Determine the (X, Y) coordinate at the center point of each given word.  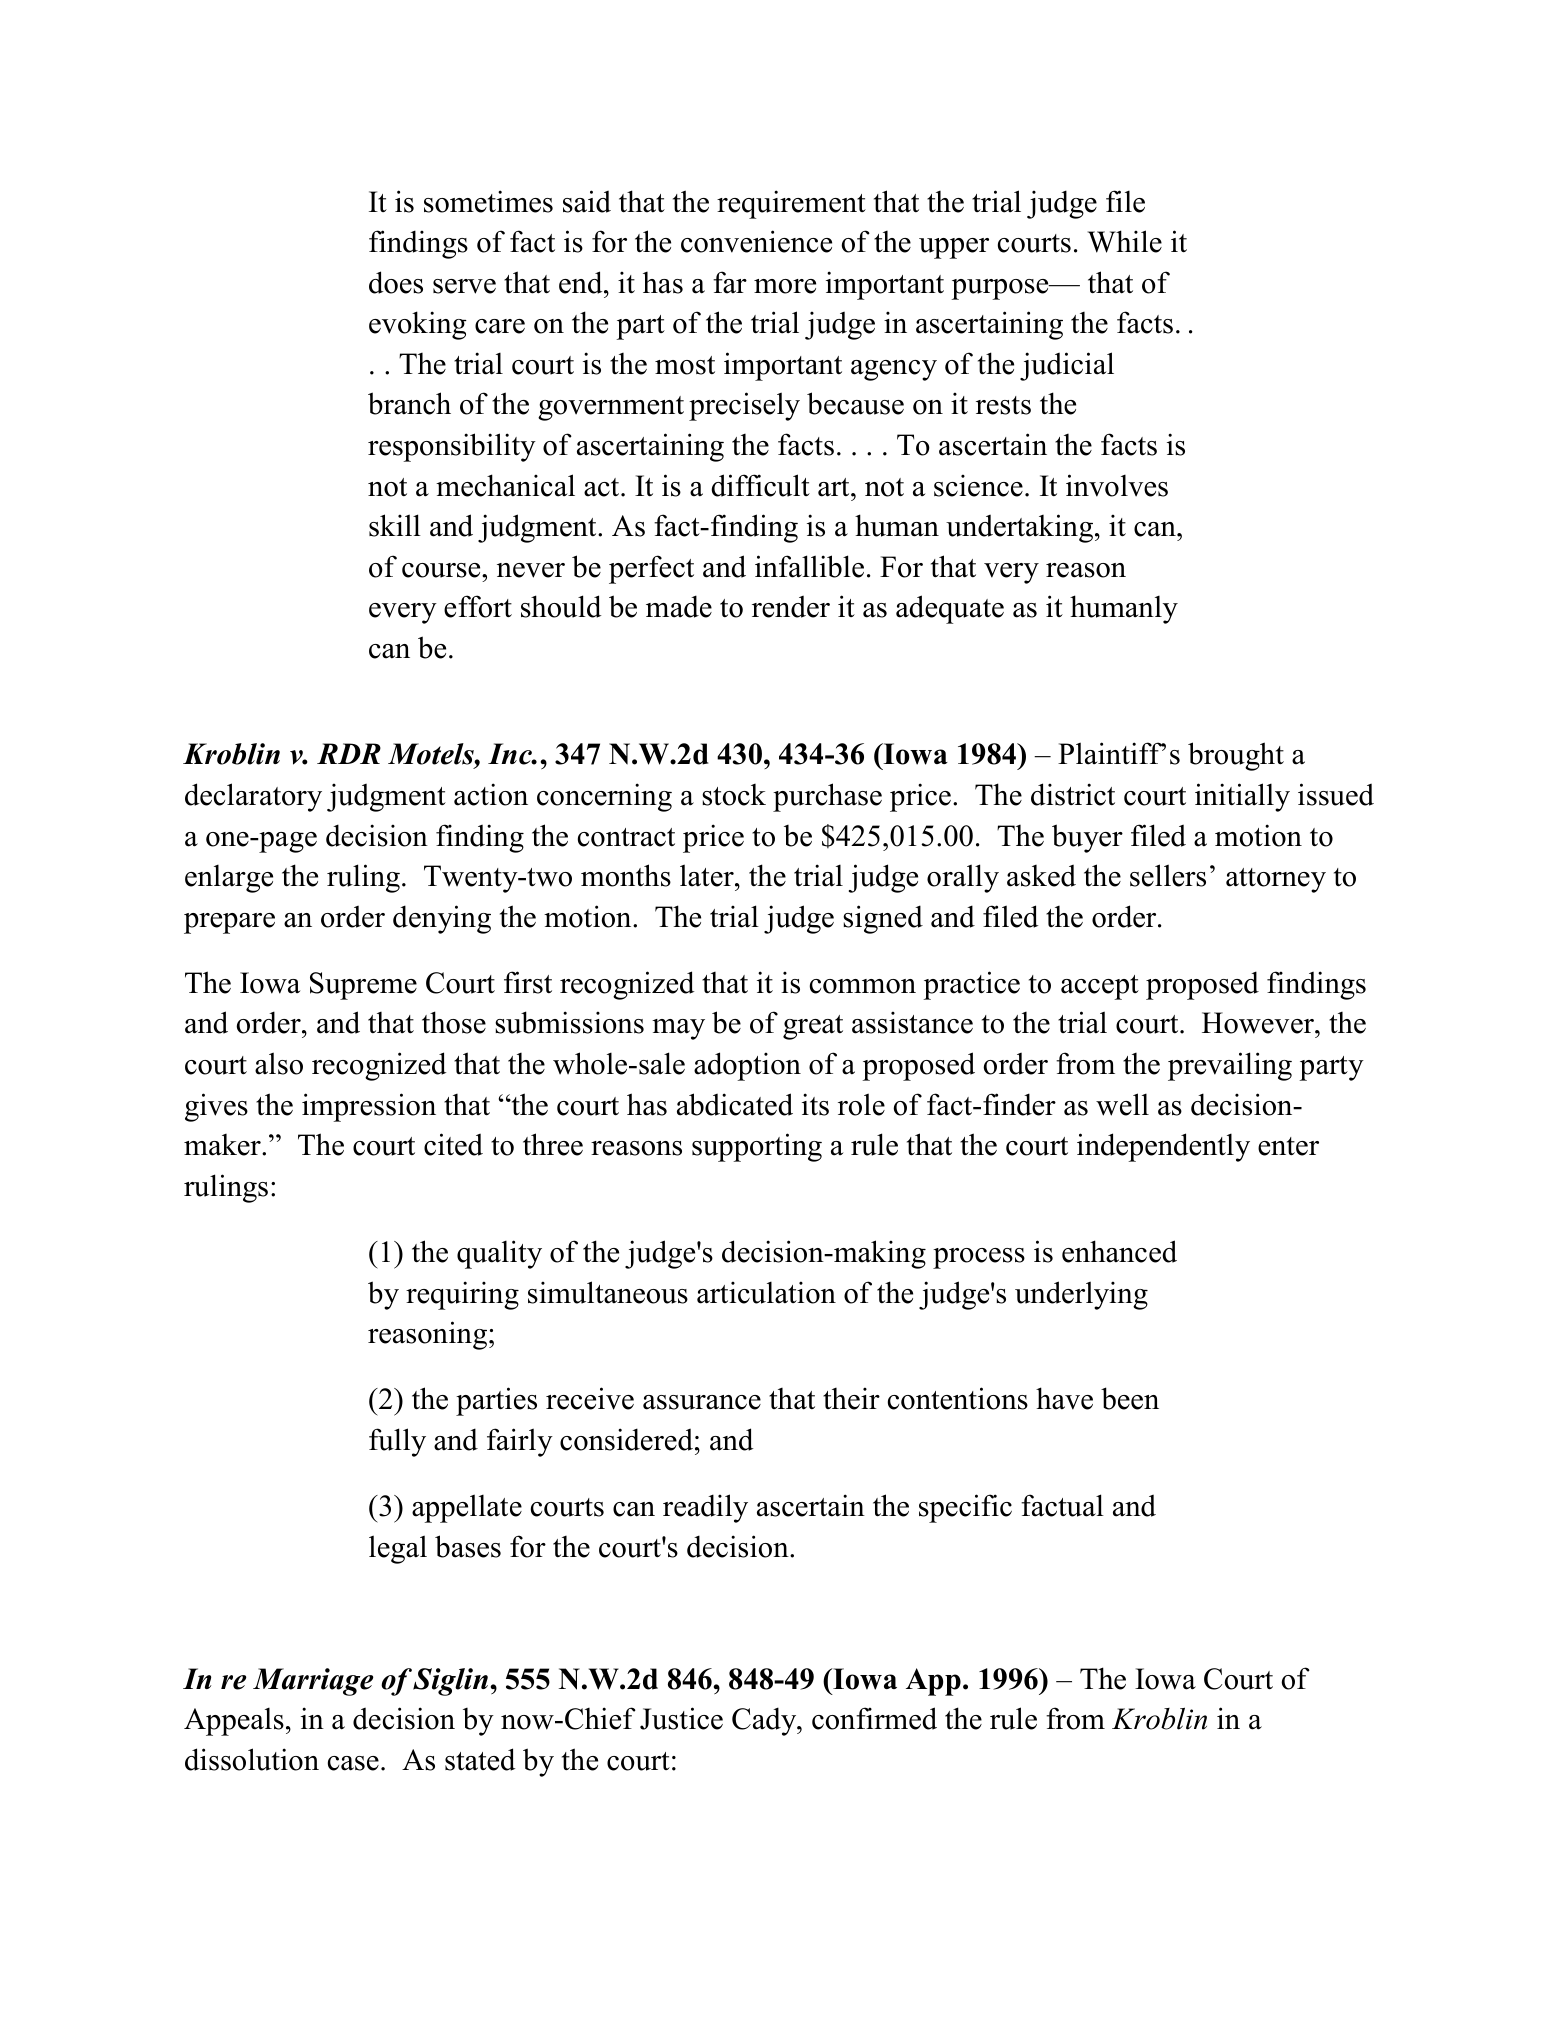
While (1124, 241)
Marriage (313, 1682)
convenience (756, 241)
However (1259, 1023)
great (813, 1027)
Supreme (363, 986)
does (396, 282)
